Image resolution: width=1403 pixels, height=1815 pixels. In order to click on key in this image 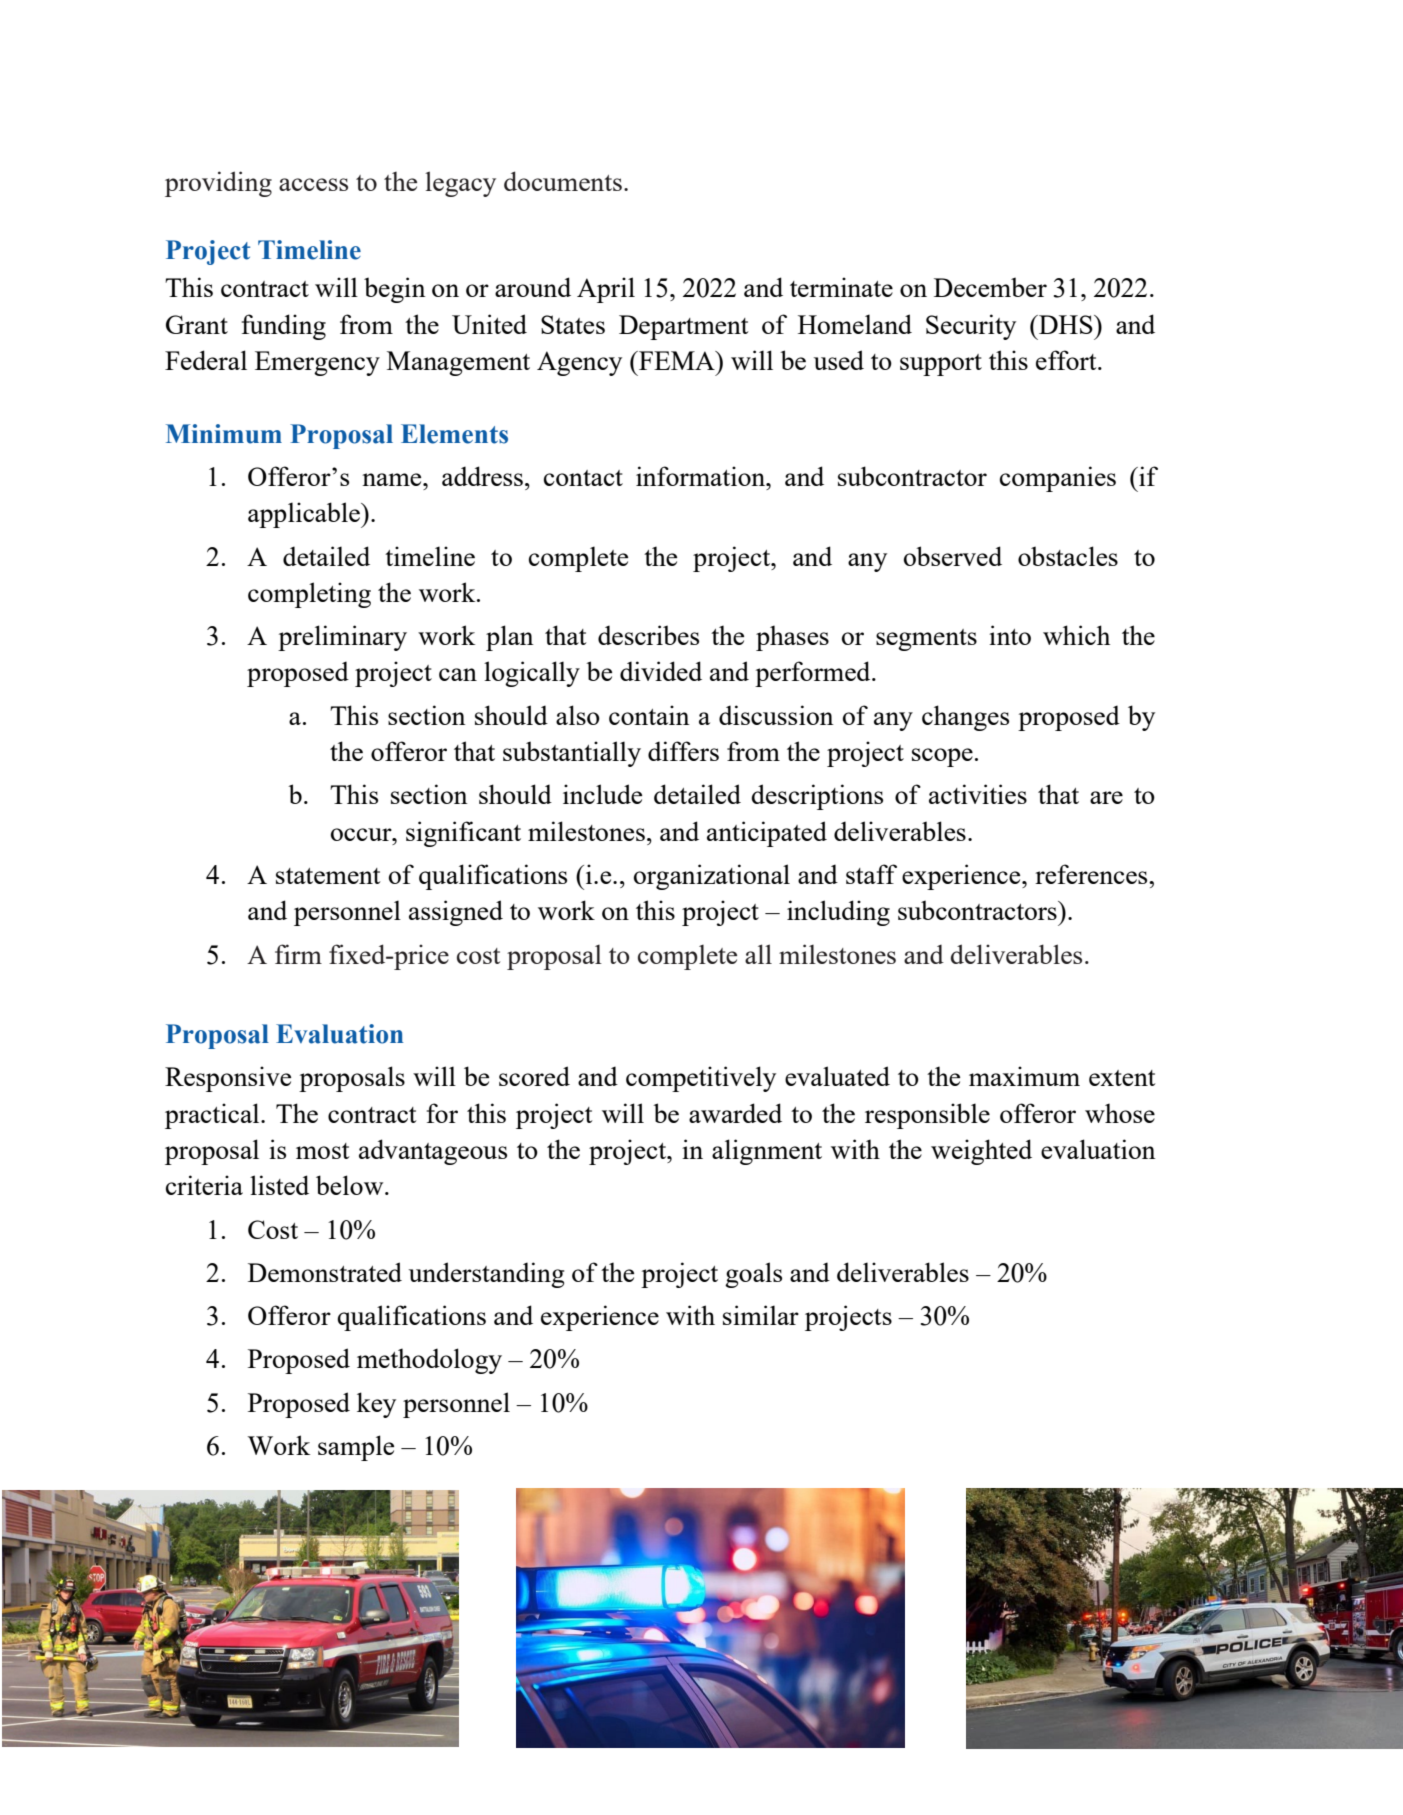, I will do `click(376, 1405)`.
